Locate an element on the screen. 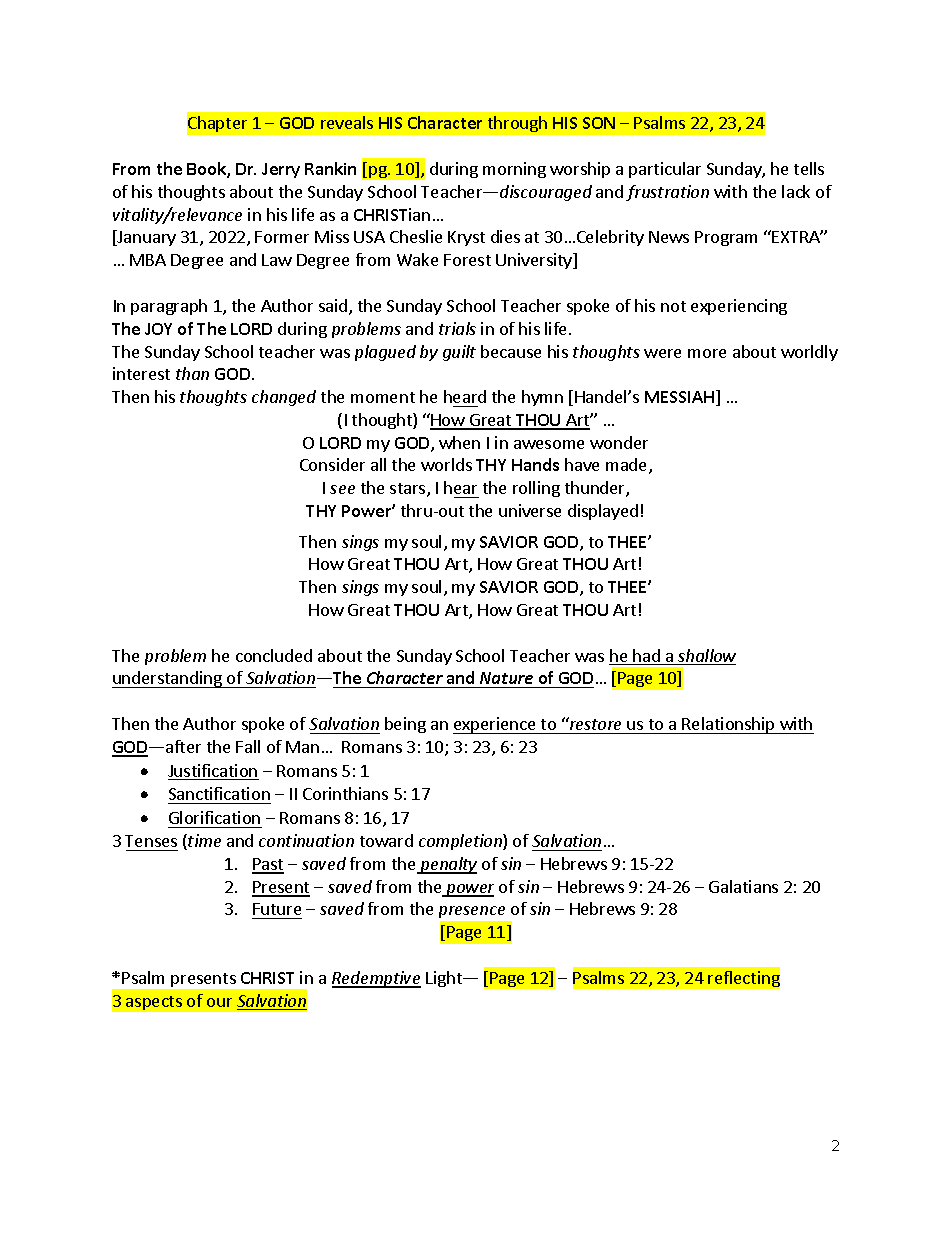  Relationship is located at coordinates (729, 725).
